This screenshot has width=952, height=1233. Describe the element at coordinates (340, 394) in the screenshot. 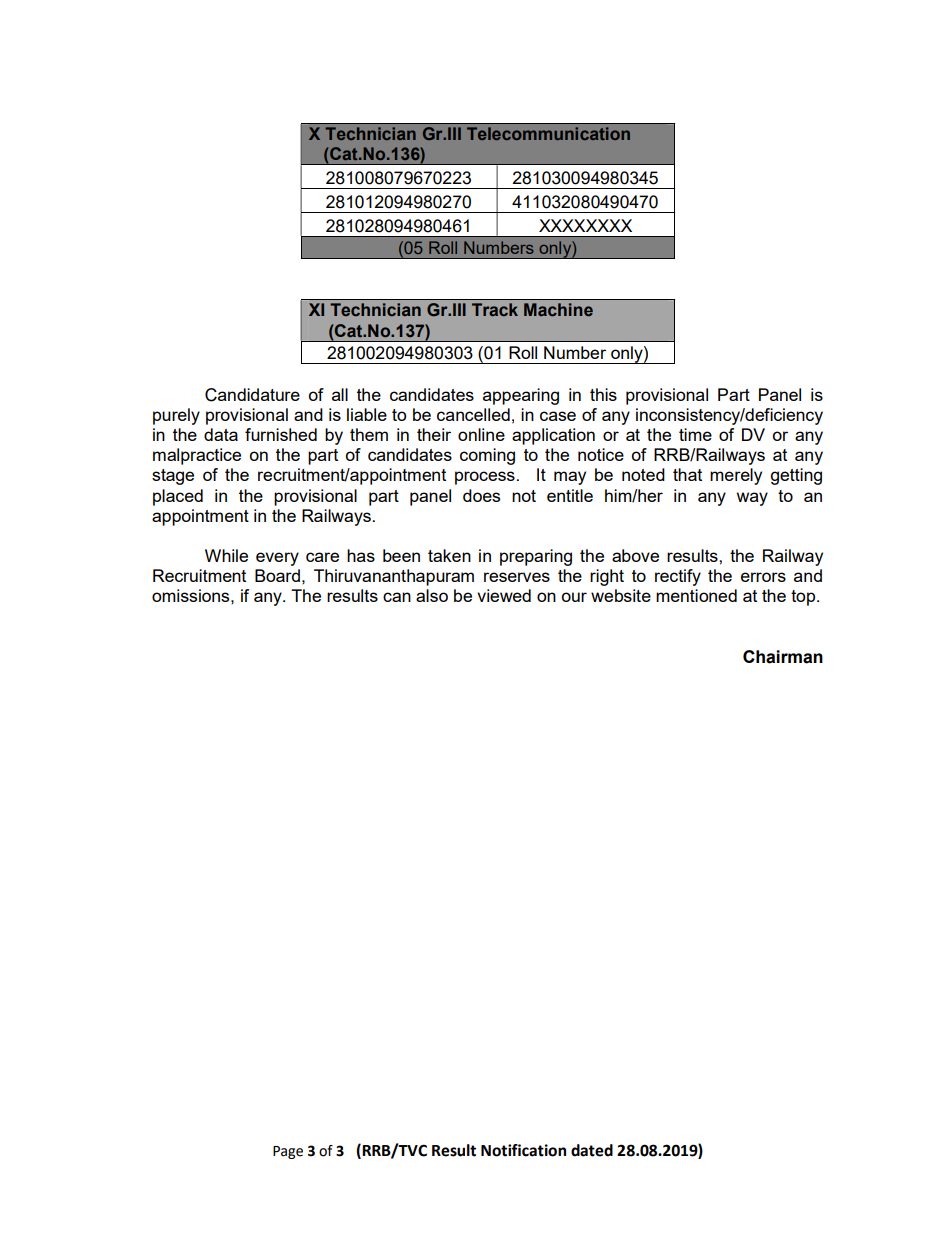

I see `all` at that location.
